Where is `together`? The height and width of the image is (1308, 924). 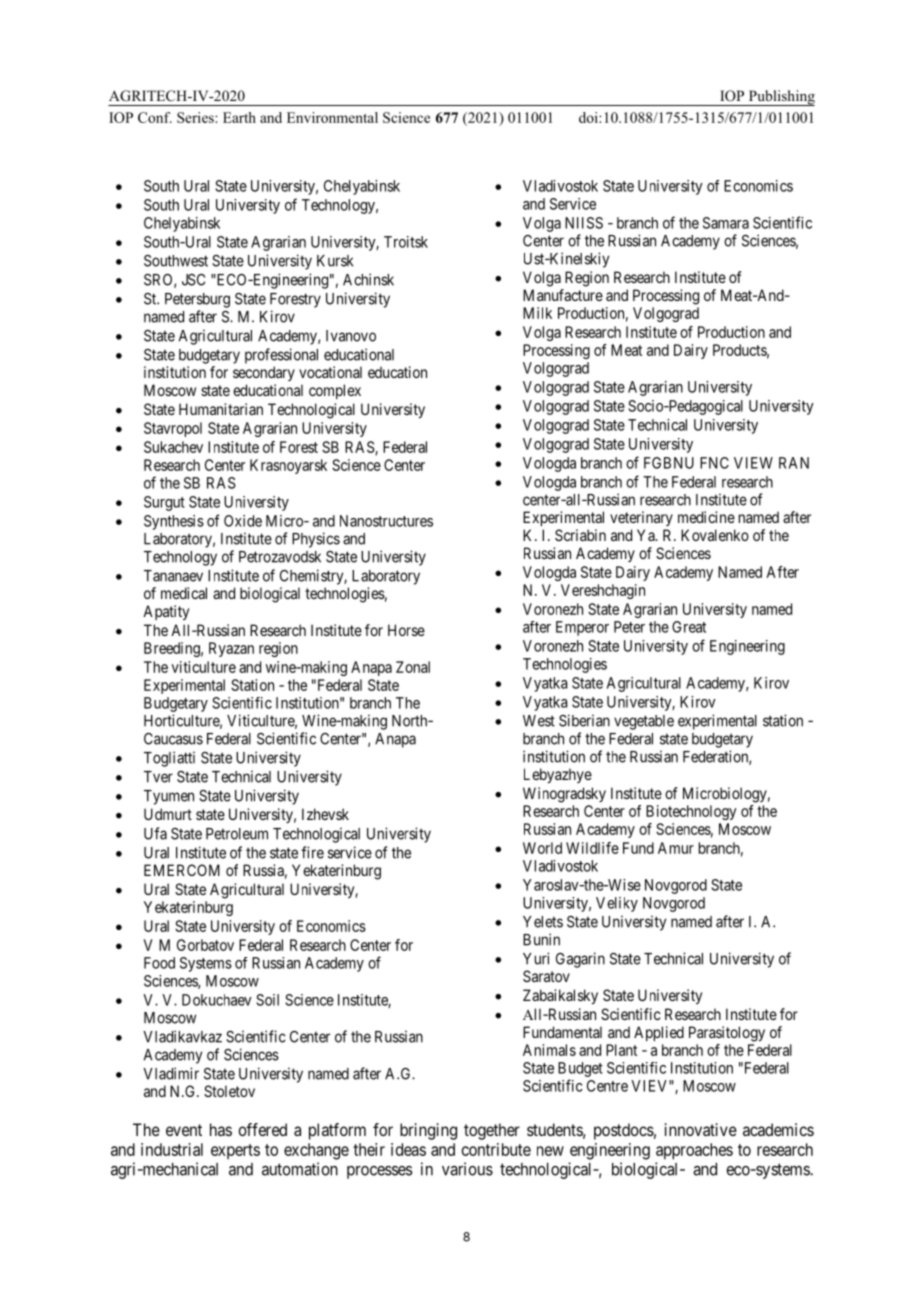 together is located at coordinates (492, 1131).
